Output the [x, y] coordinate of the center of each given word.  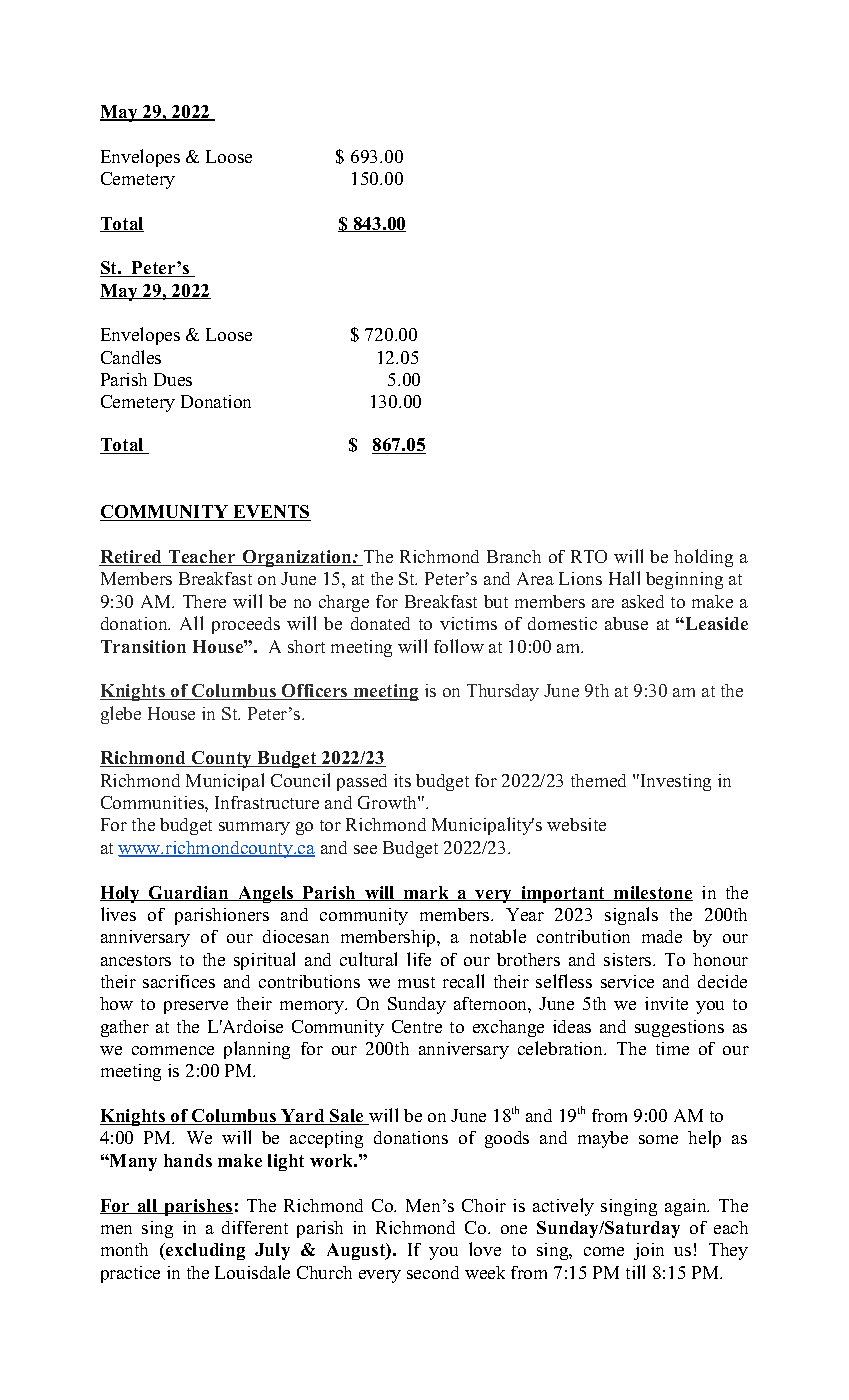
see [365, 849]
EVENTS [271, 513]
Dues [173, 379]
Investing [674, 782]
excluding [204, 1251]
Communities [153, 802]
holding [703, 558]
